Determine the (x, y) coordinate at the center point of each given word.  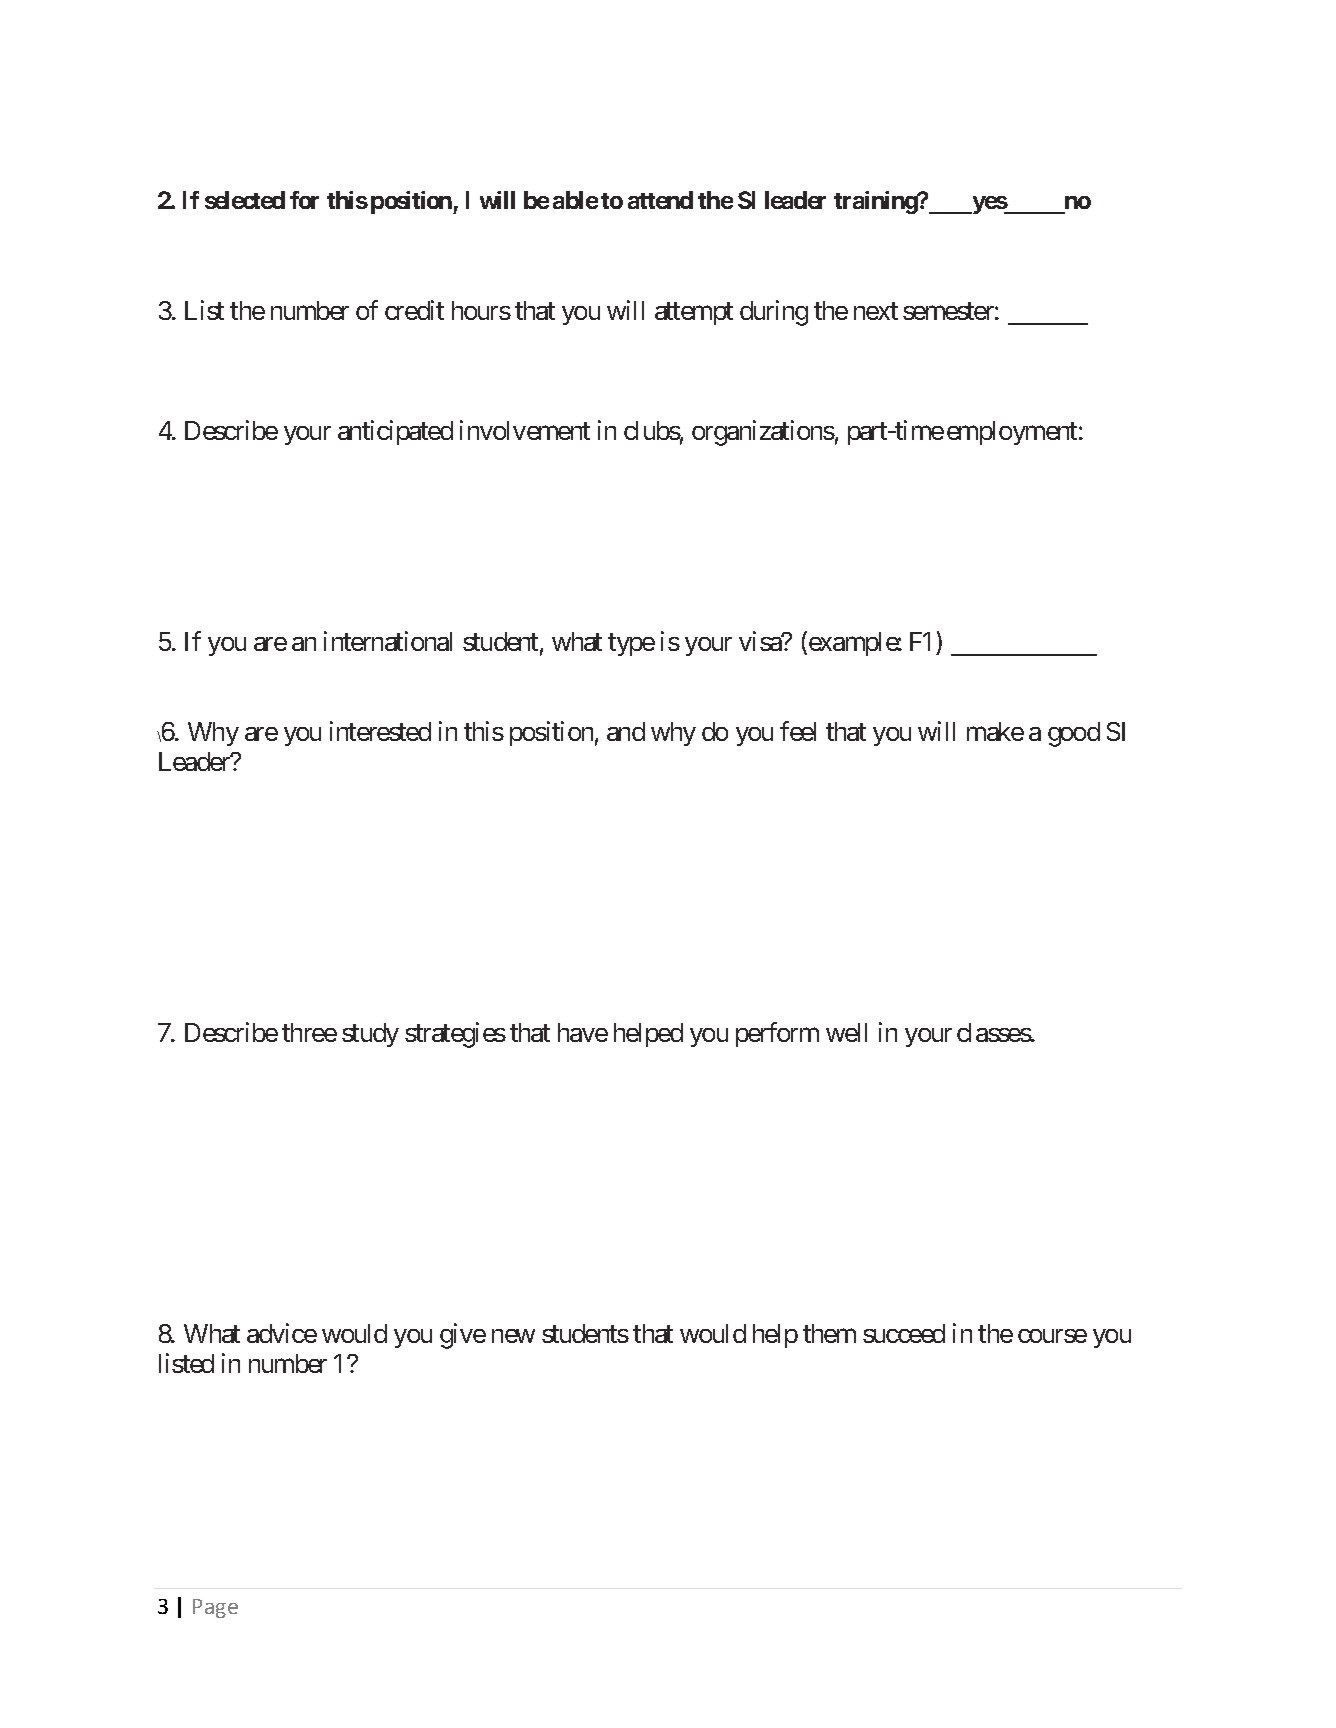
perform (777, 1034)
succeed (904, 1333)
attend (660, 200)
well (846, 1032)
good (1074, 734)
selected (245, 200)
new (513, 1336)
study (370, 1035)
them (829, 1333)
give (463, 1336)
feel (798, 731)
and (626, 731)
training (876, 202)
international (388, 641)
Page (215, 1608)
